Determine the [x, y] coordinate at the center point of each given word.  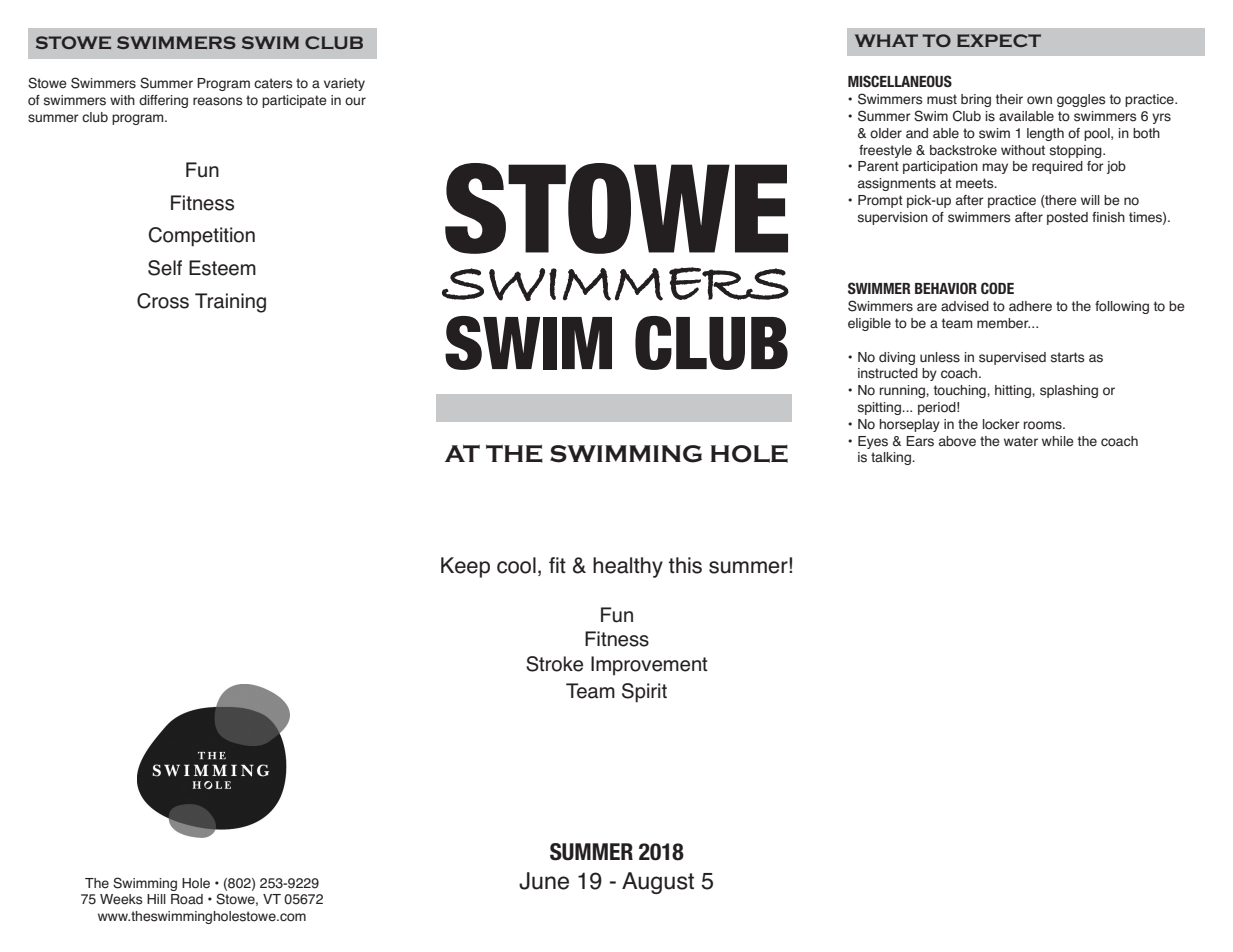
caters [273, 83]
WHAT [886, 40]
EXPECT [999, 40]
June [544, 881]
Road [187, 899]
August [658, 883]
